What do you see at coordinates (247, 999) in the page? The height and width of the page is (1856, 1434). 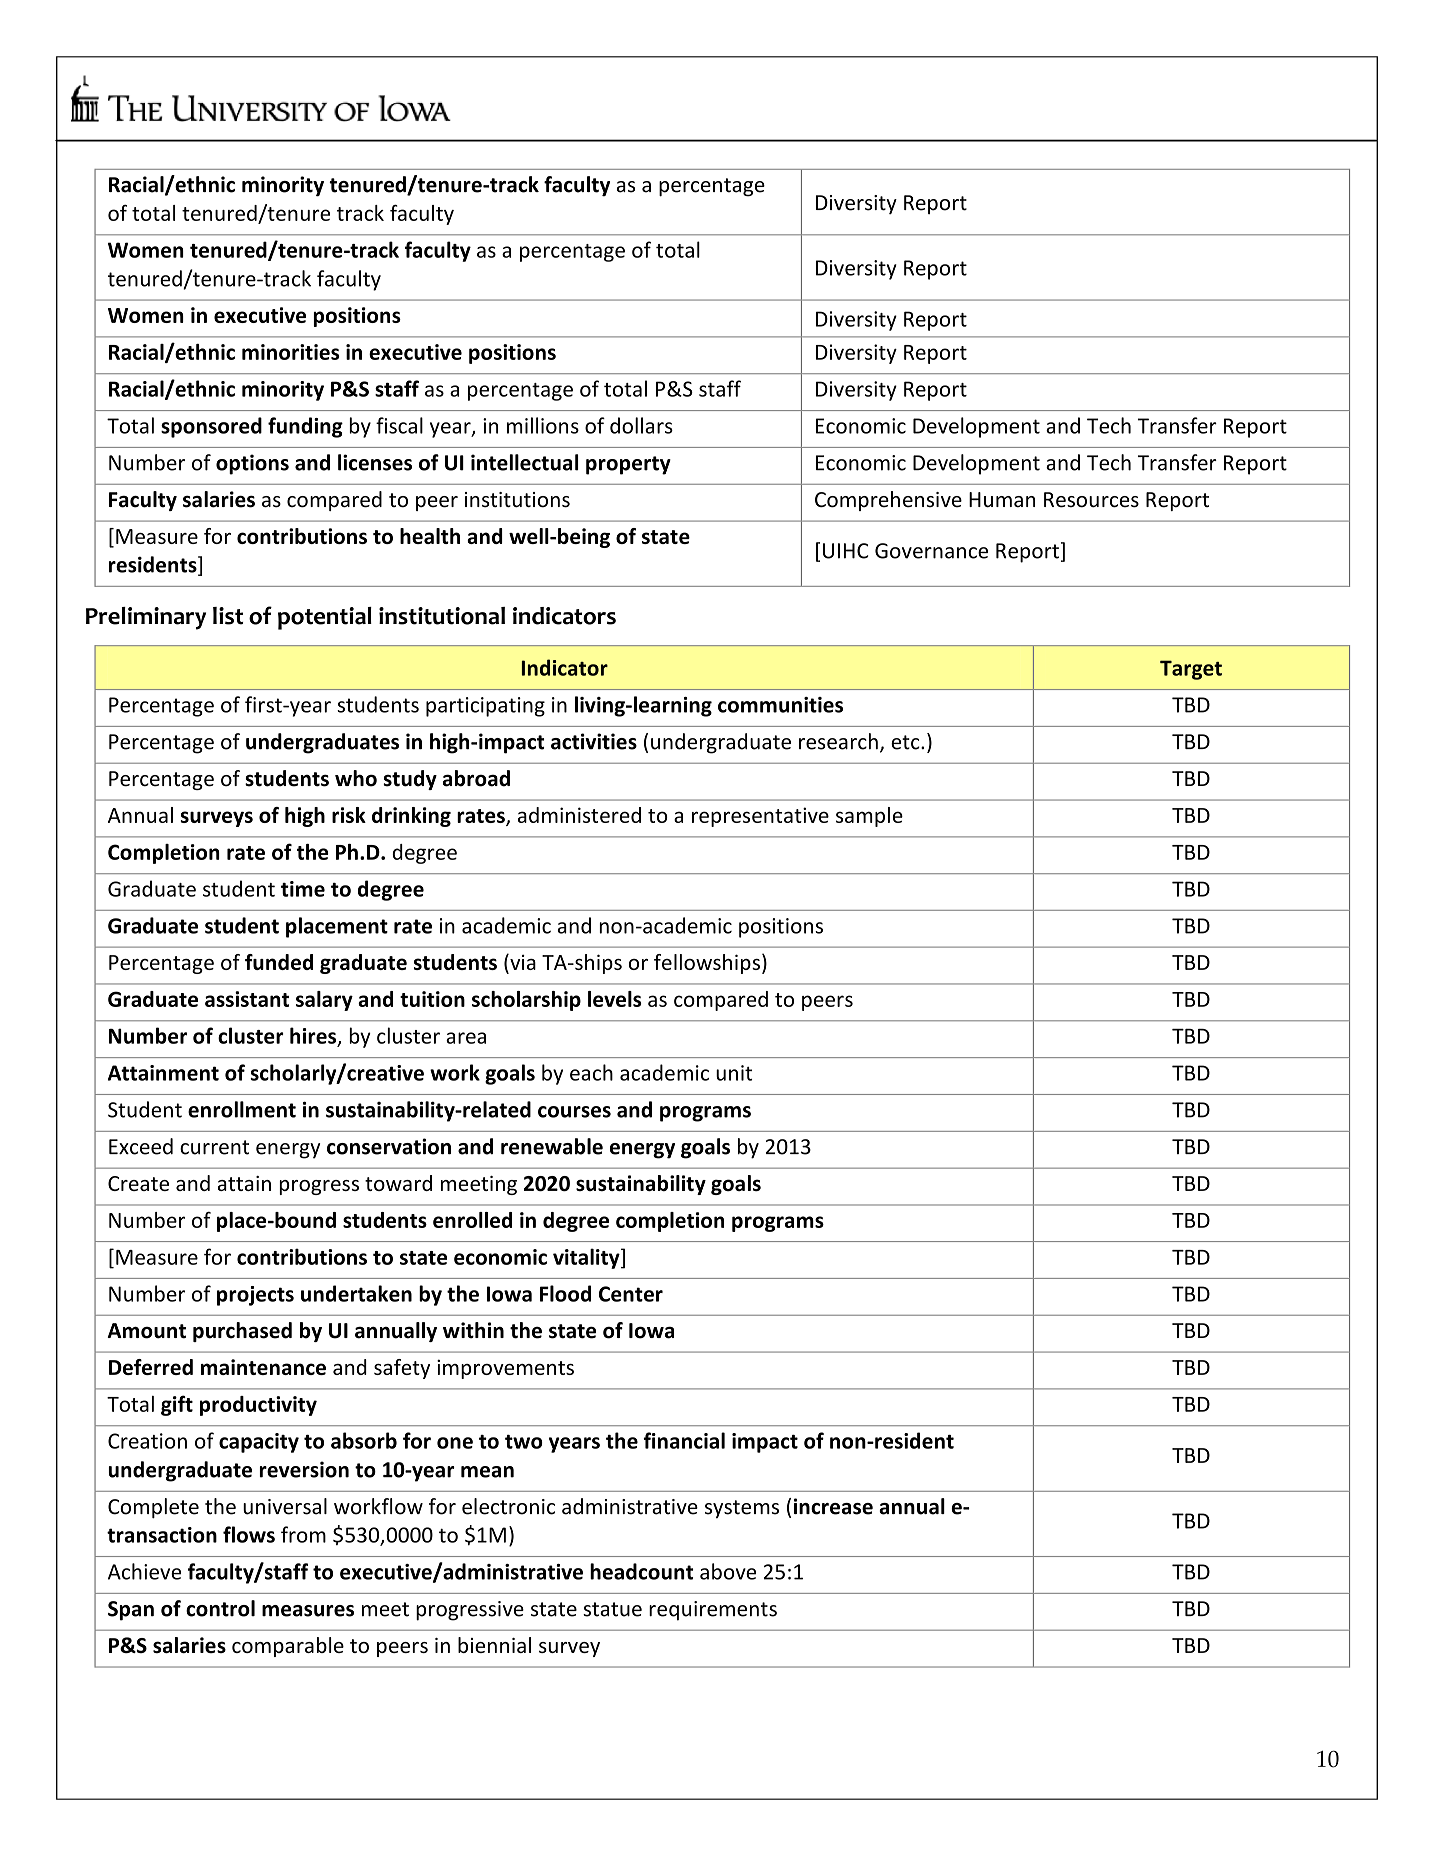 I see `assistant` at bounding box center [247, 999].
